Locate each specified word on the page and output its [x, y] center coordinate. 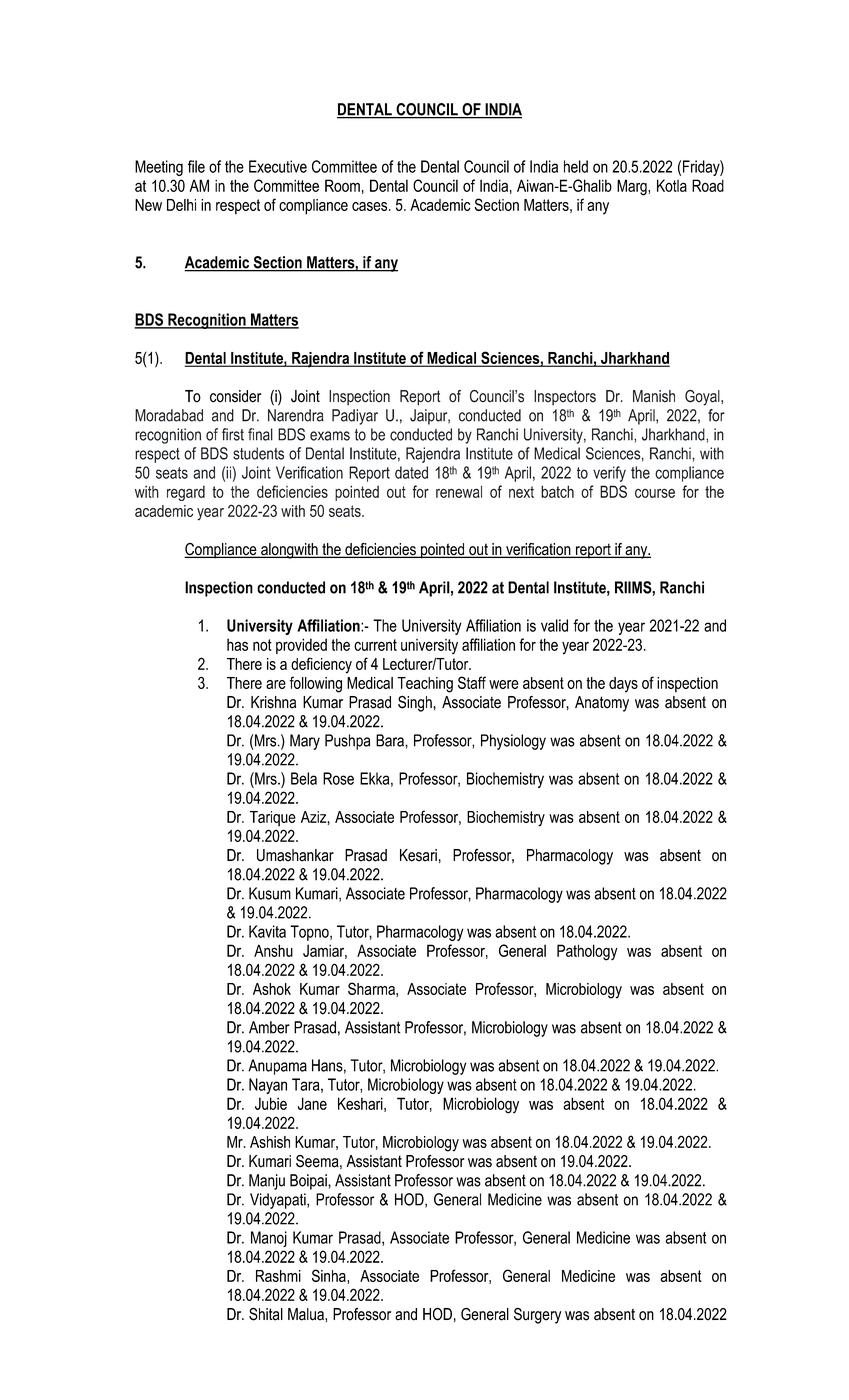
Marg [633, 187]
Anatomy [602, 704]
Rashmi [278, 1276]
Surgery [537, 1316]
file [196, 166]
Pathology [587, 952]
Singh [416, 704]
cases [371, 206]
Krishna [273, 702]
